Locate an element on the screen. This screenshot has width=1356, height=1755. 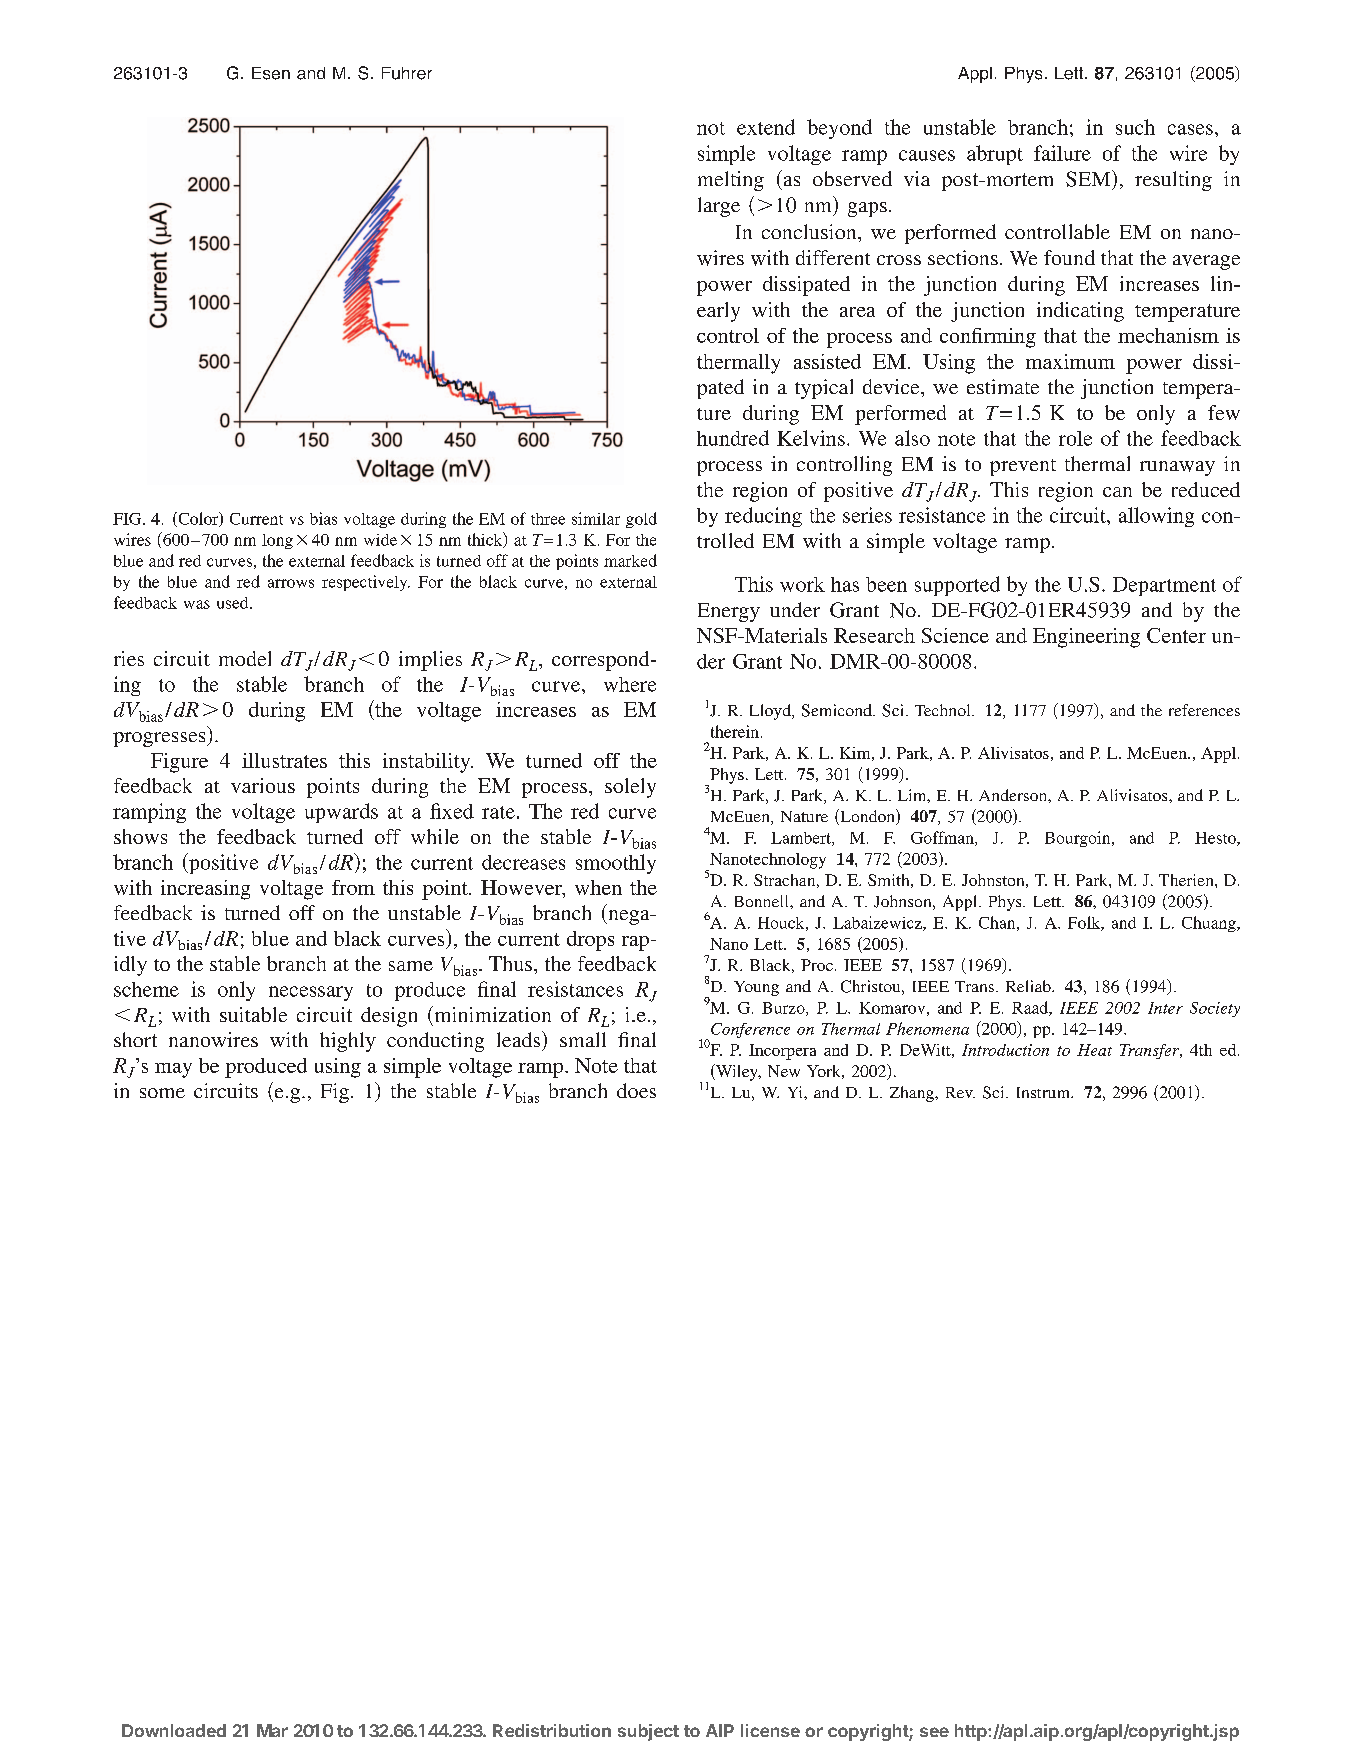
Heat is located at coordinates (1094, 1050).
